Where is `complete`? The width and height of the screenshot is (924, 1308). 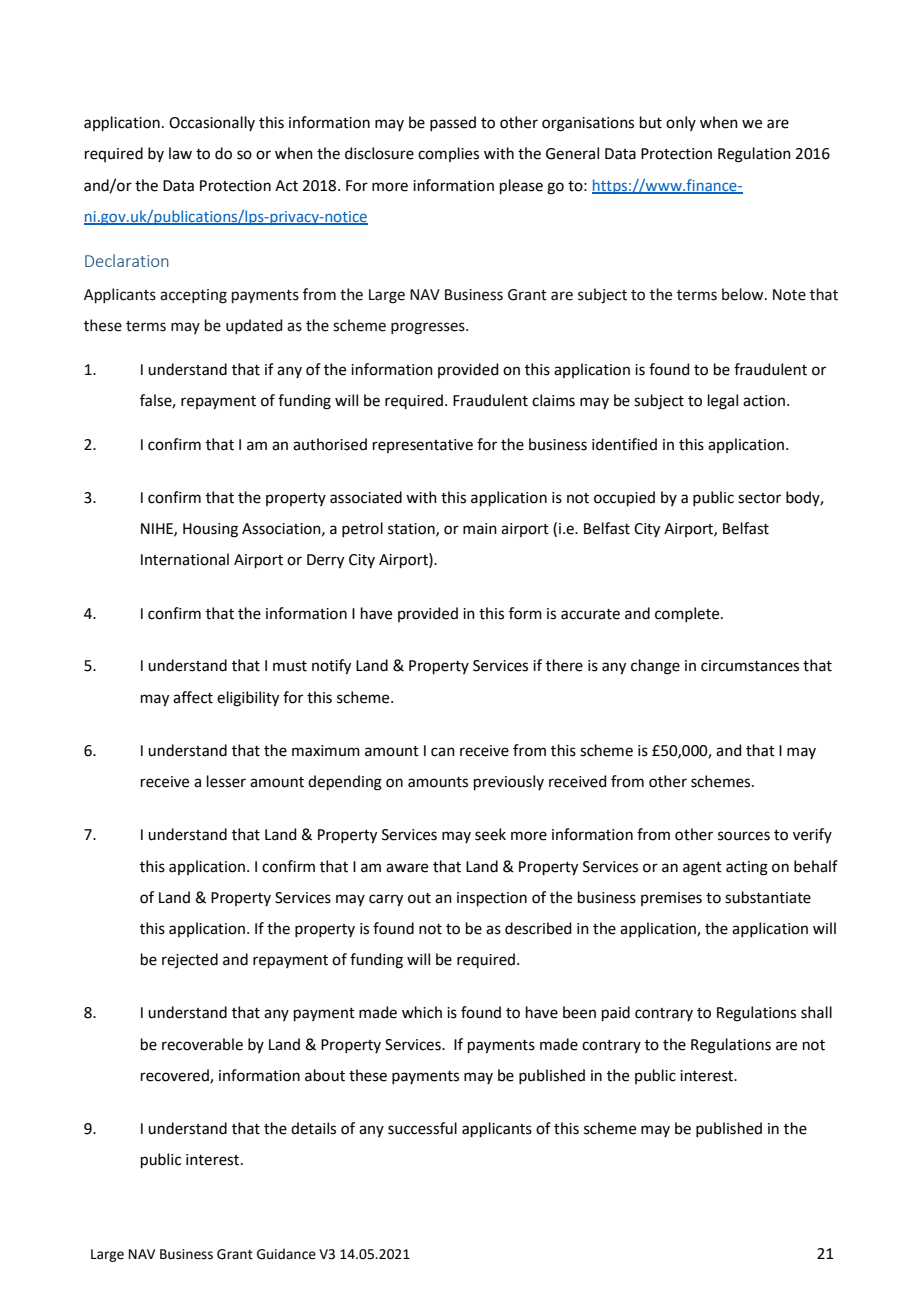
complete is located at coordinates (688, 614).
